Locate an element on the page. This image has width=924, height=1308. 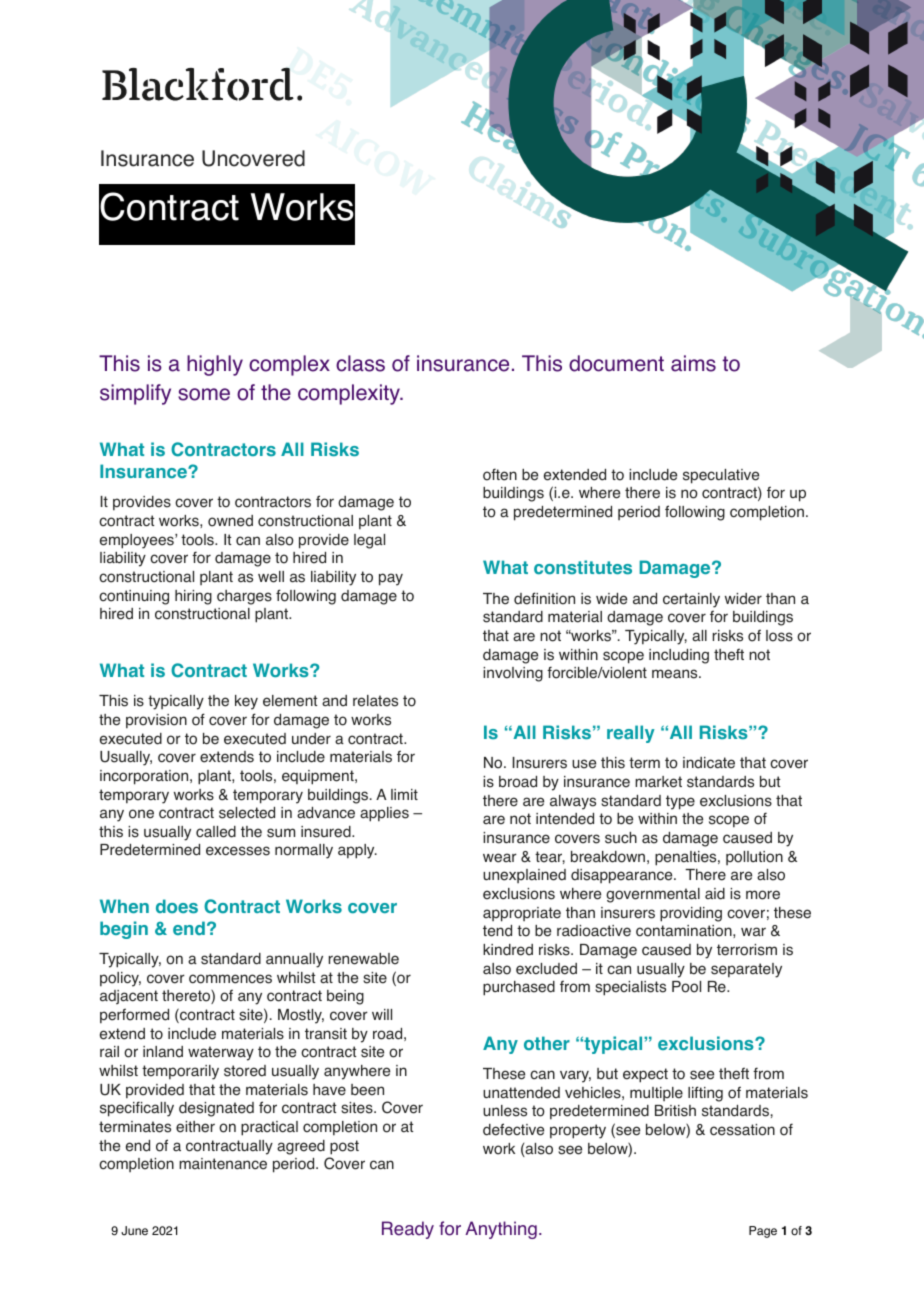
type is located at coordinates (680, 802).
